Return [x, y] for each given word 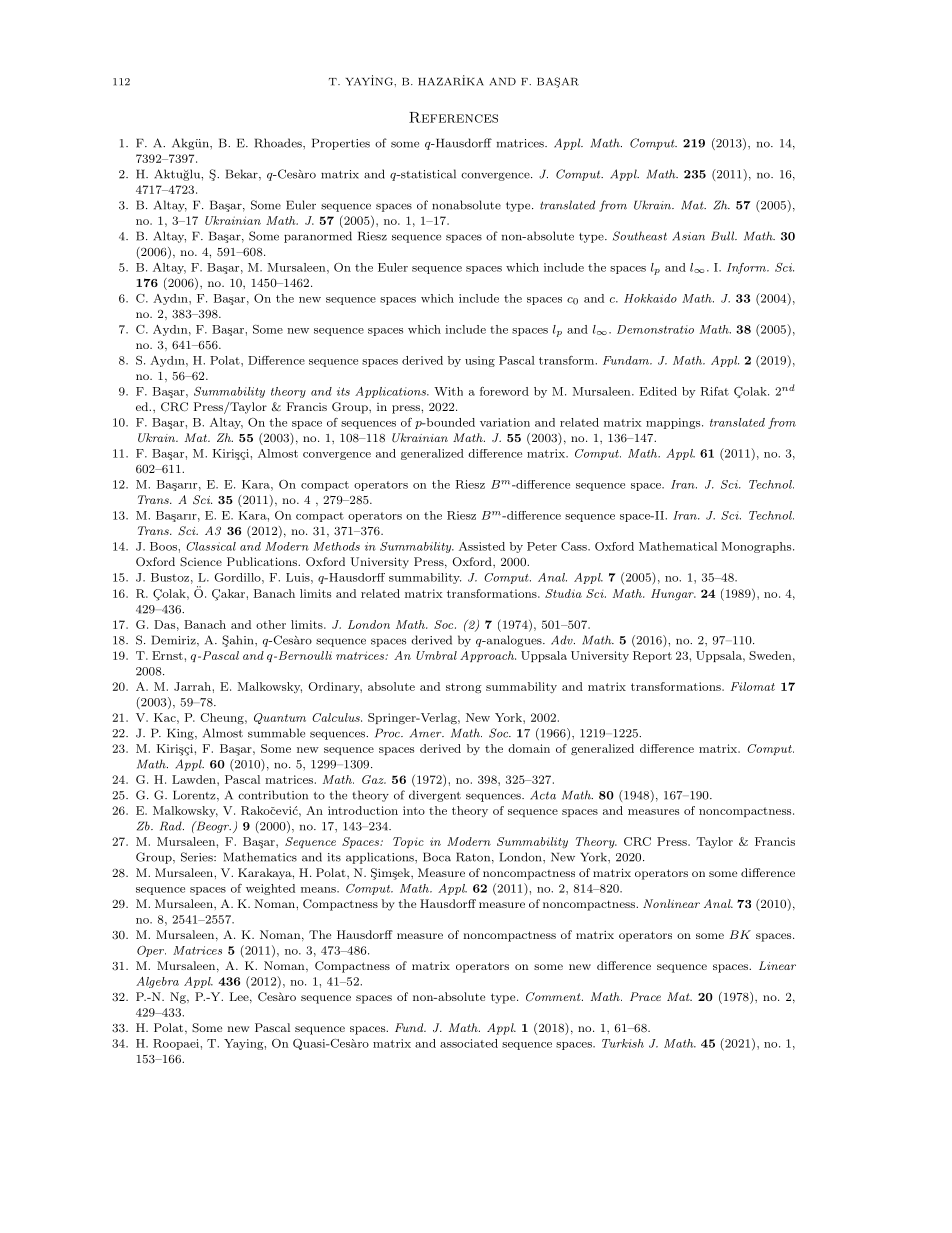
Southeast [640, 236]
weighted [270, 889]
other [271, 624]
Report [652, 656]
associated [469, 1043]
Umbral [436, 655]
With [448, 391]
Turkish [623, 1043]
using [480, 361]
